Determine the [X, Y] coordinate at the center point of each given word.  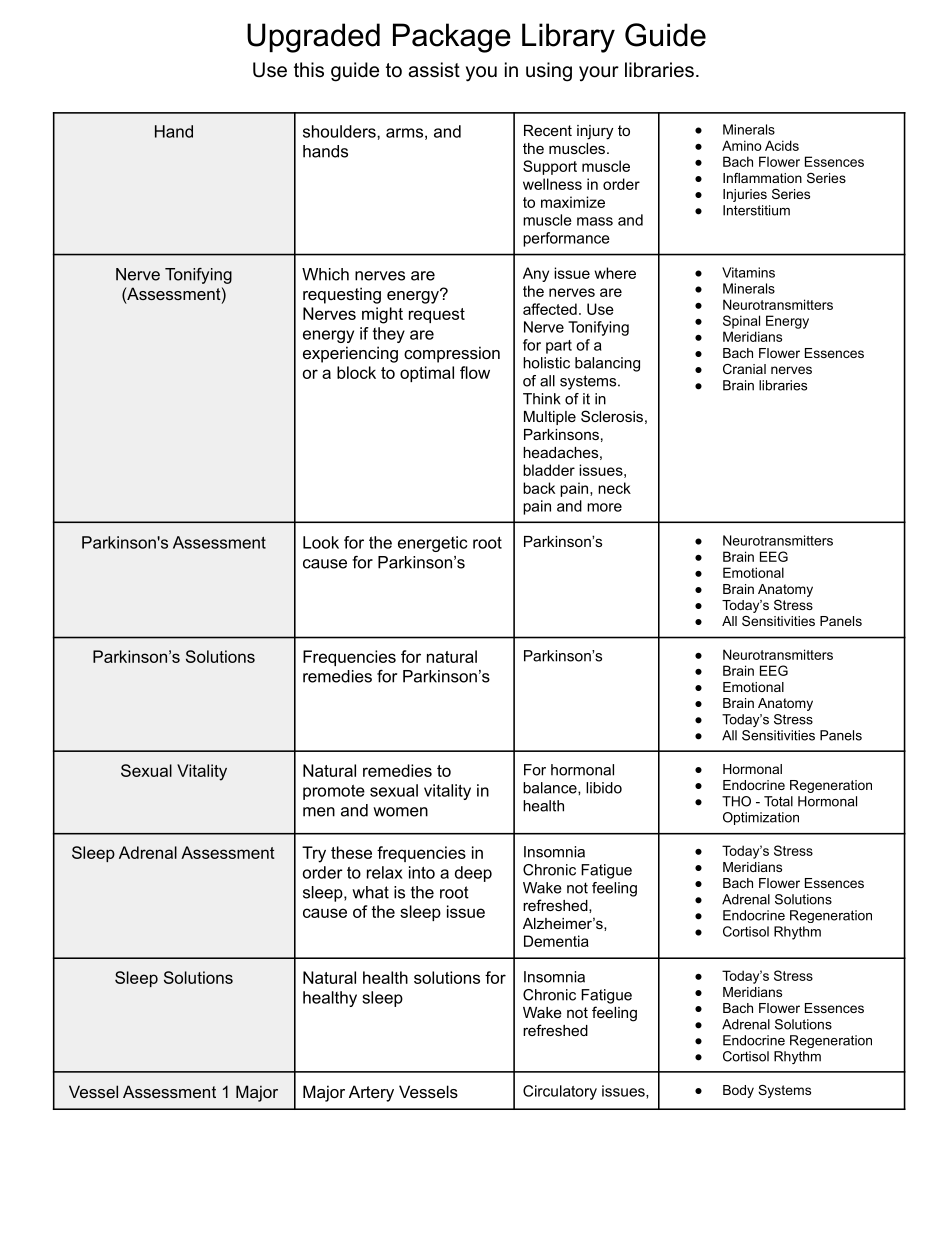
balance [551, 788]
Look [321, 542]
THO [736, 801]
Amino [742, 145]
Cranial [744, 369]
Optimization [761, 818]
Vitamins [748, 272]
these [351, 852]
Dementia [556, 941]
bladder [549, 470]
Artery [371, 1093]
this [309, 70]
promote [334, 792]
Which [325, 274]
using [549, 72]
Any [536, 274]
